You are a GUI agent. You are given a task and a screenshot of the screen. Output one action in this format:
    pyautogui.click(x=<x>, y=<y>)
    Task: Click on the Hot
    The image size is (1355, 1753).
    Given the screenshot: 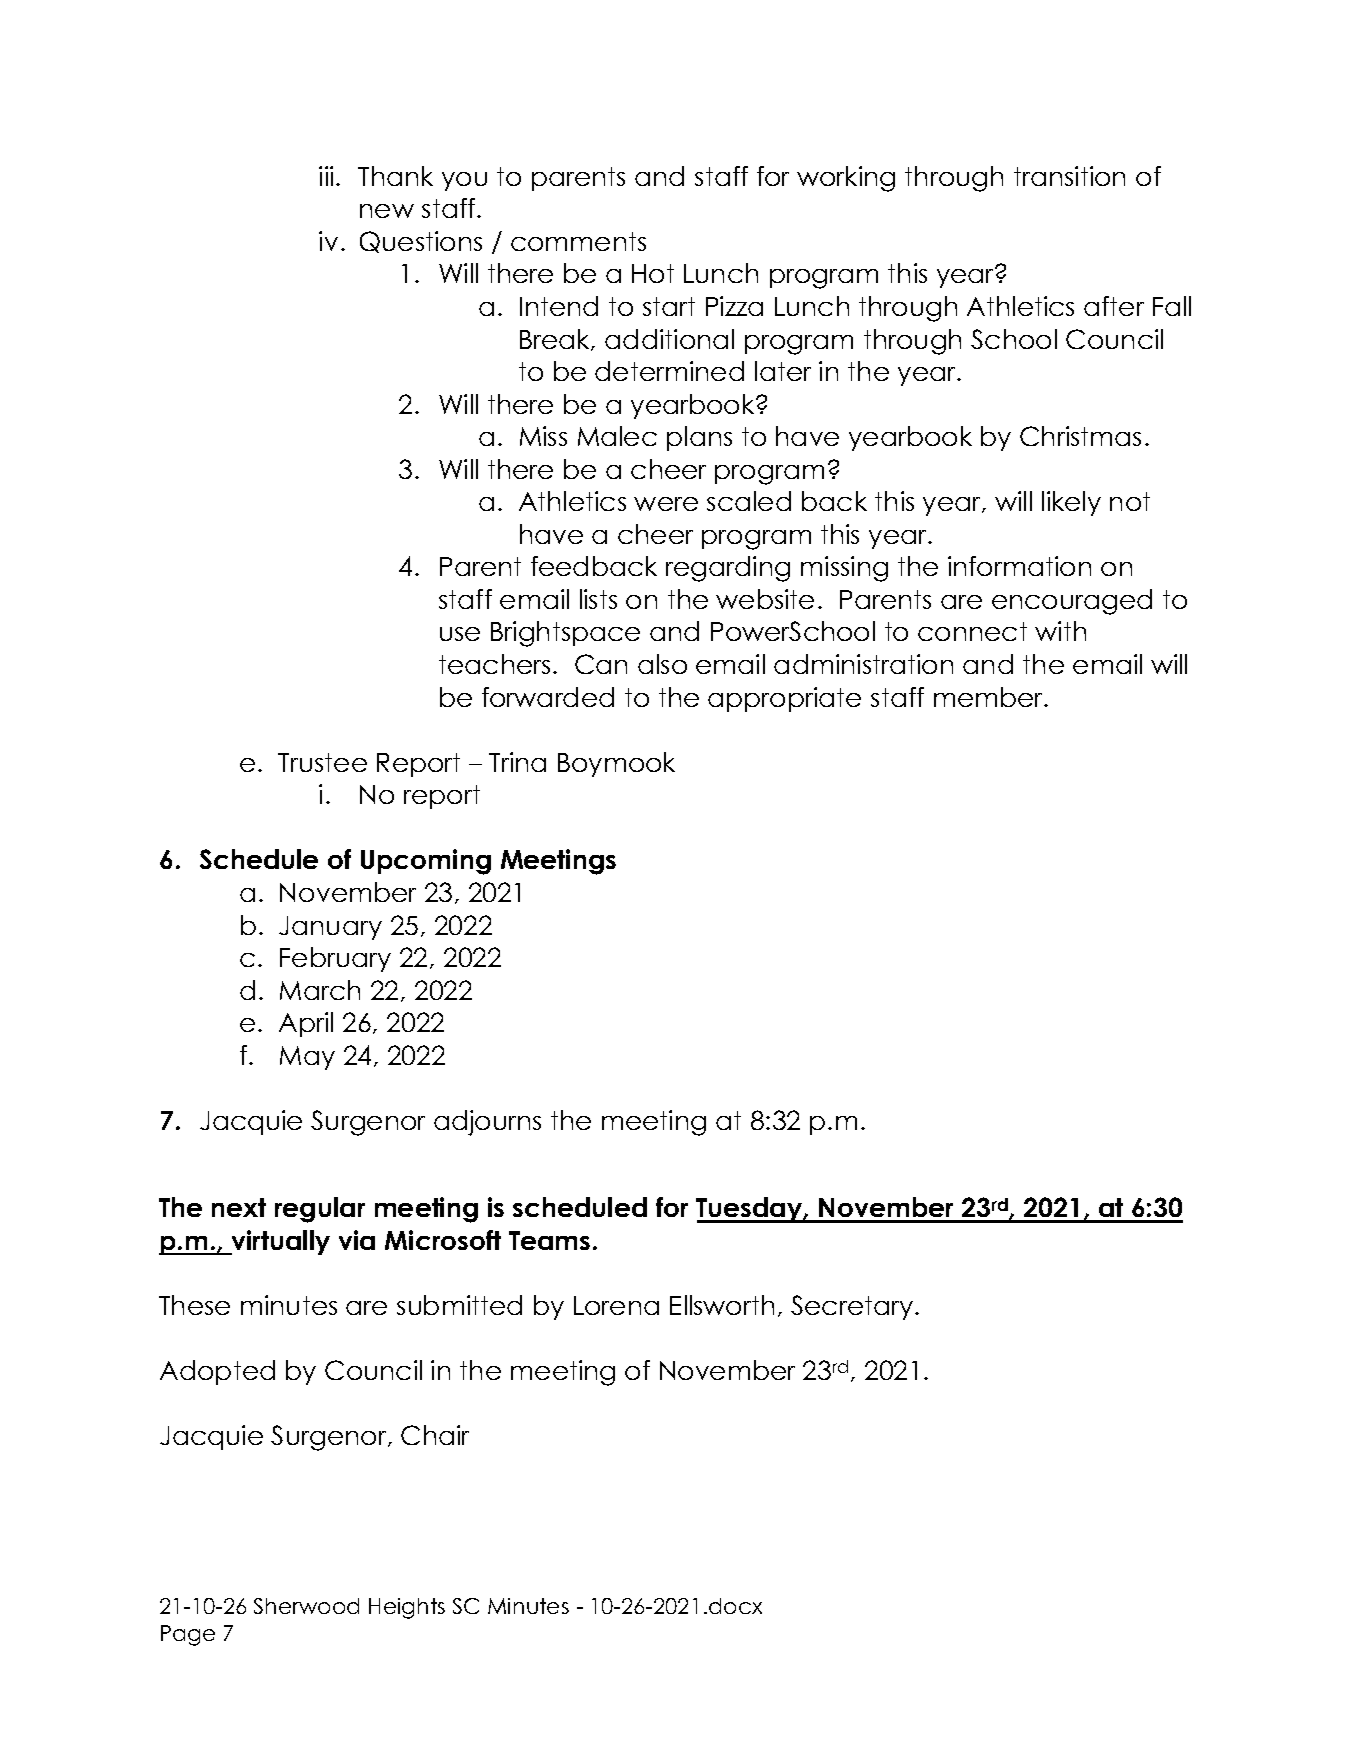 What is the action you would take?
    pyautogui.click(x=653, y=273)
